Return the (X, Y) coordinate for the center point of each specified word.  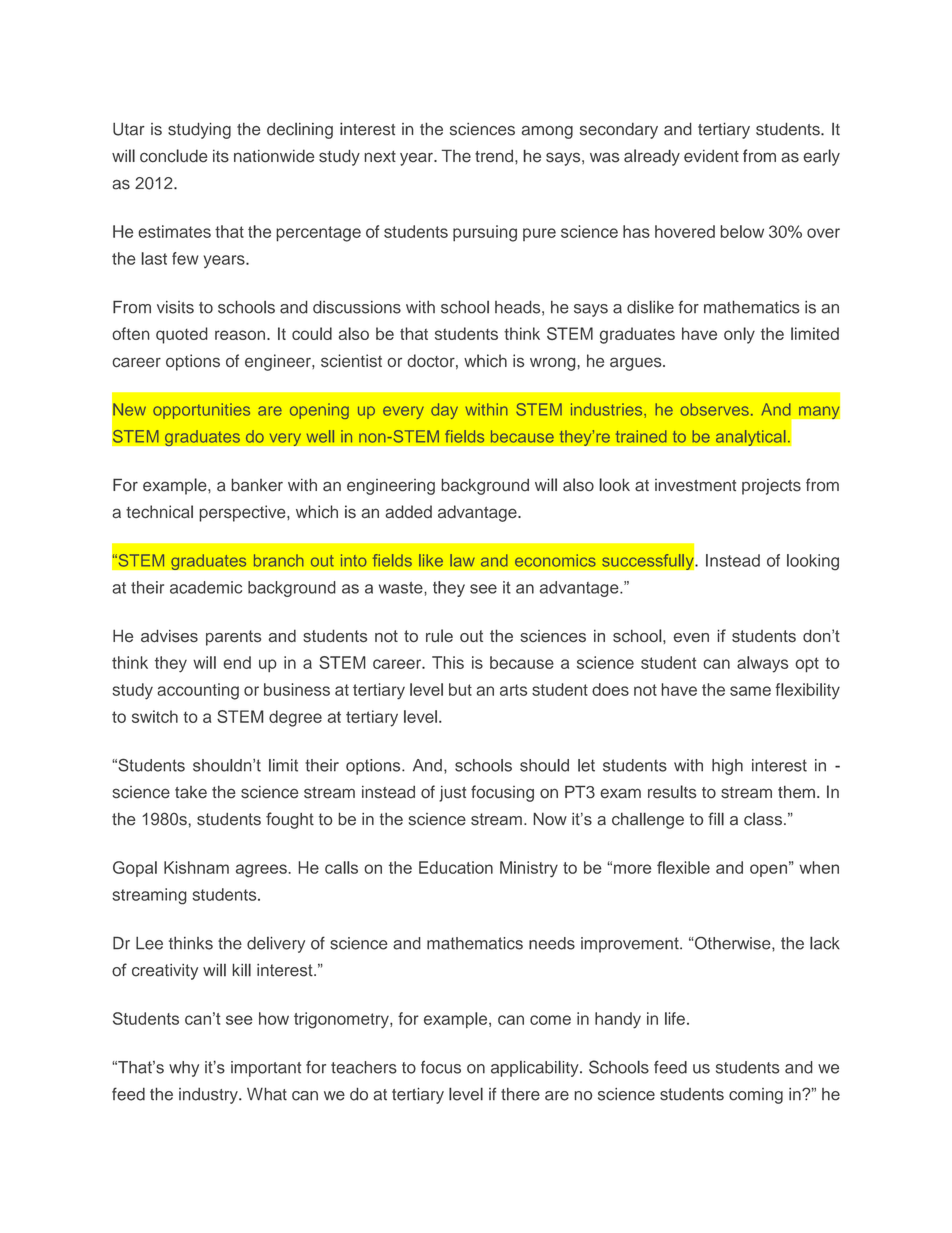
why (184, 1069)
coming (756, 1096)
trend (495, 156)
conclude (173, 156)
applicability (536, 1068)
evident (711, 156)
